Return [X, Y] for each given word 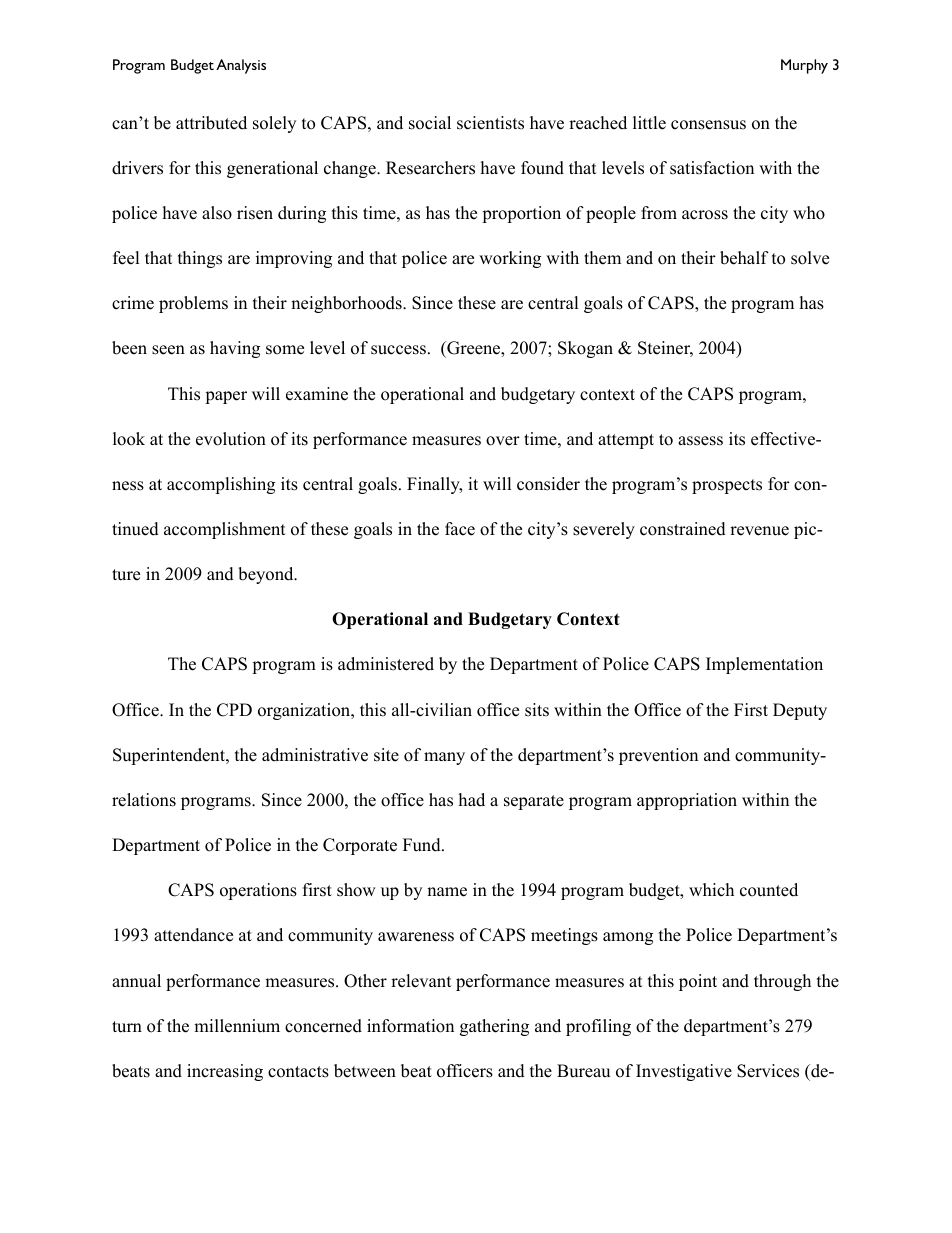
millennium [237, 1026]
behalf [744, 258]
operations [258, 891]
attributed [211, 123]
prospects [727, 486]
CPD [234, 710]
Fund [423, 845]
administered [386, 664]
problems [193, 304]
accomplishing [221, 485]
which [711, 890]
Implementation [764, 665]
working [510, 259]
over [503, 441]
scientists [490, 123]
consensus [708, 125]
